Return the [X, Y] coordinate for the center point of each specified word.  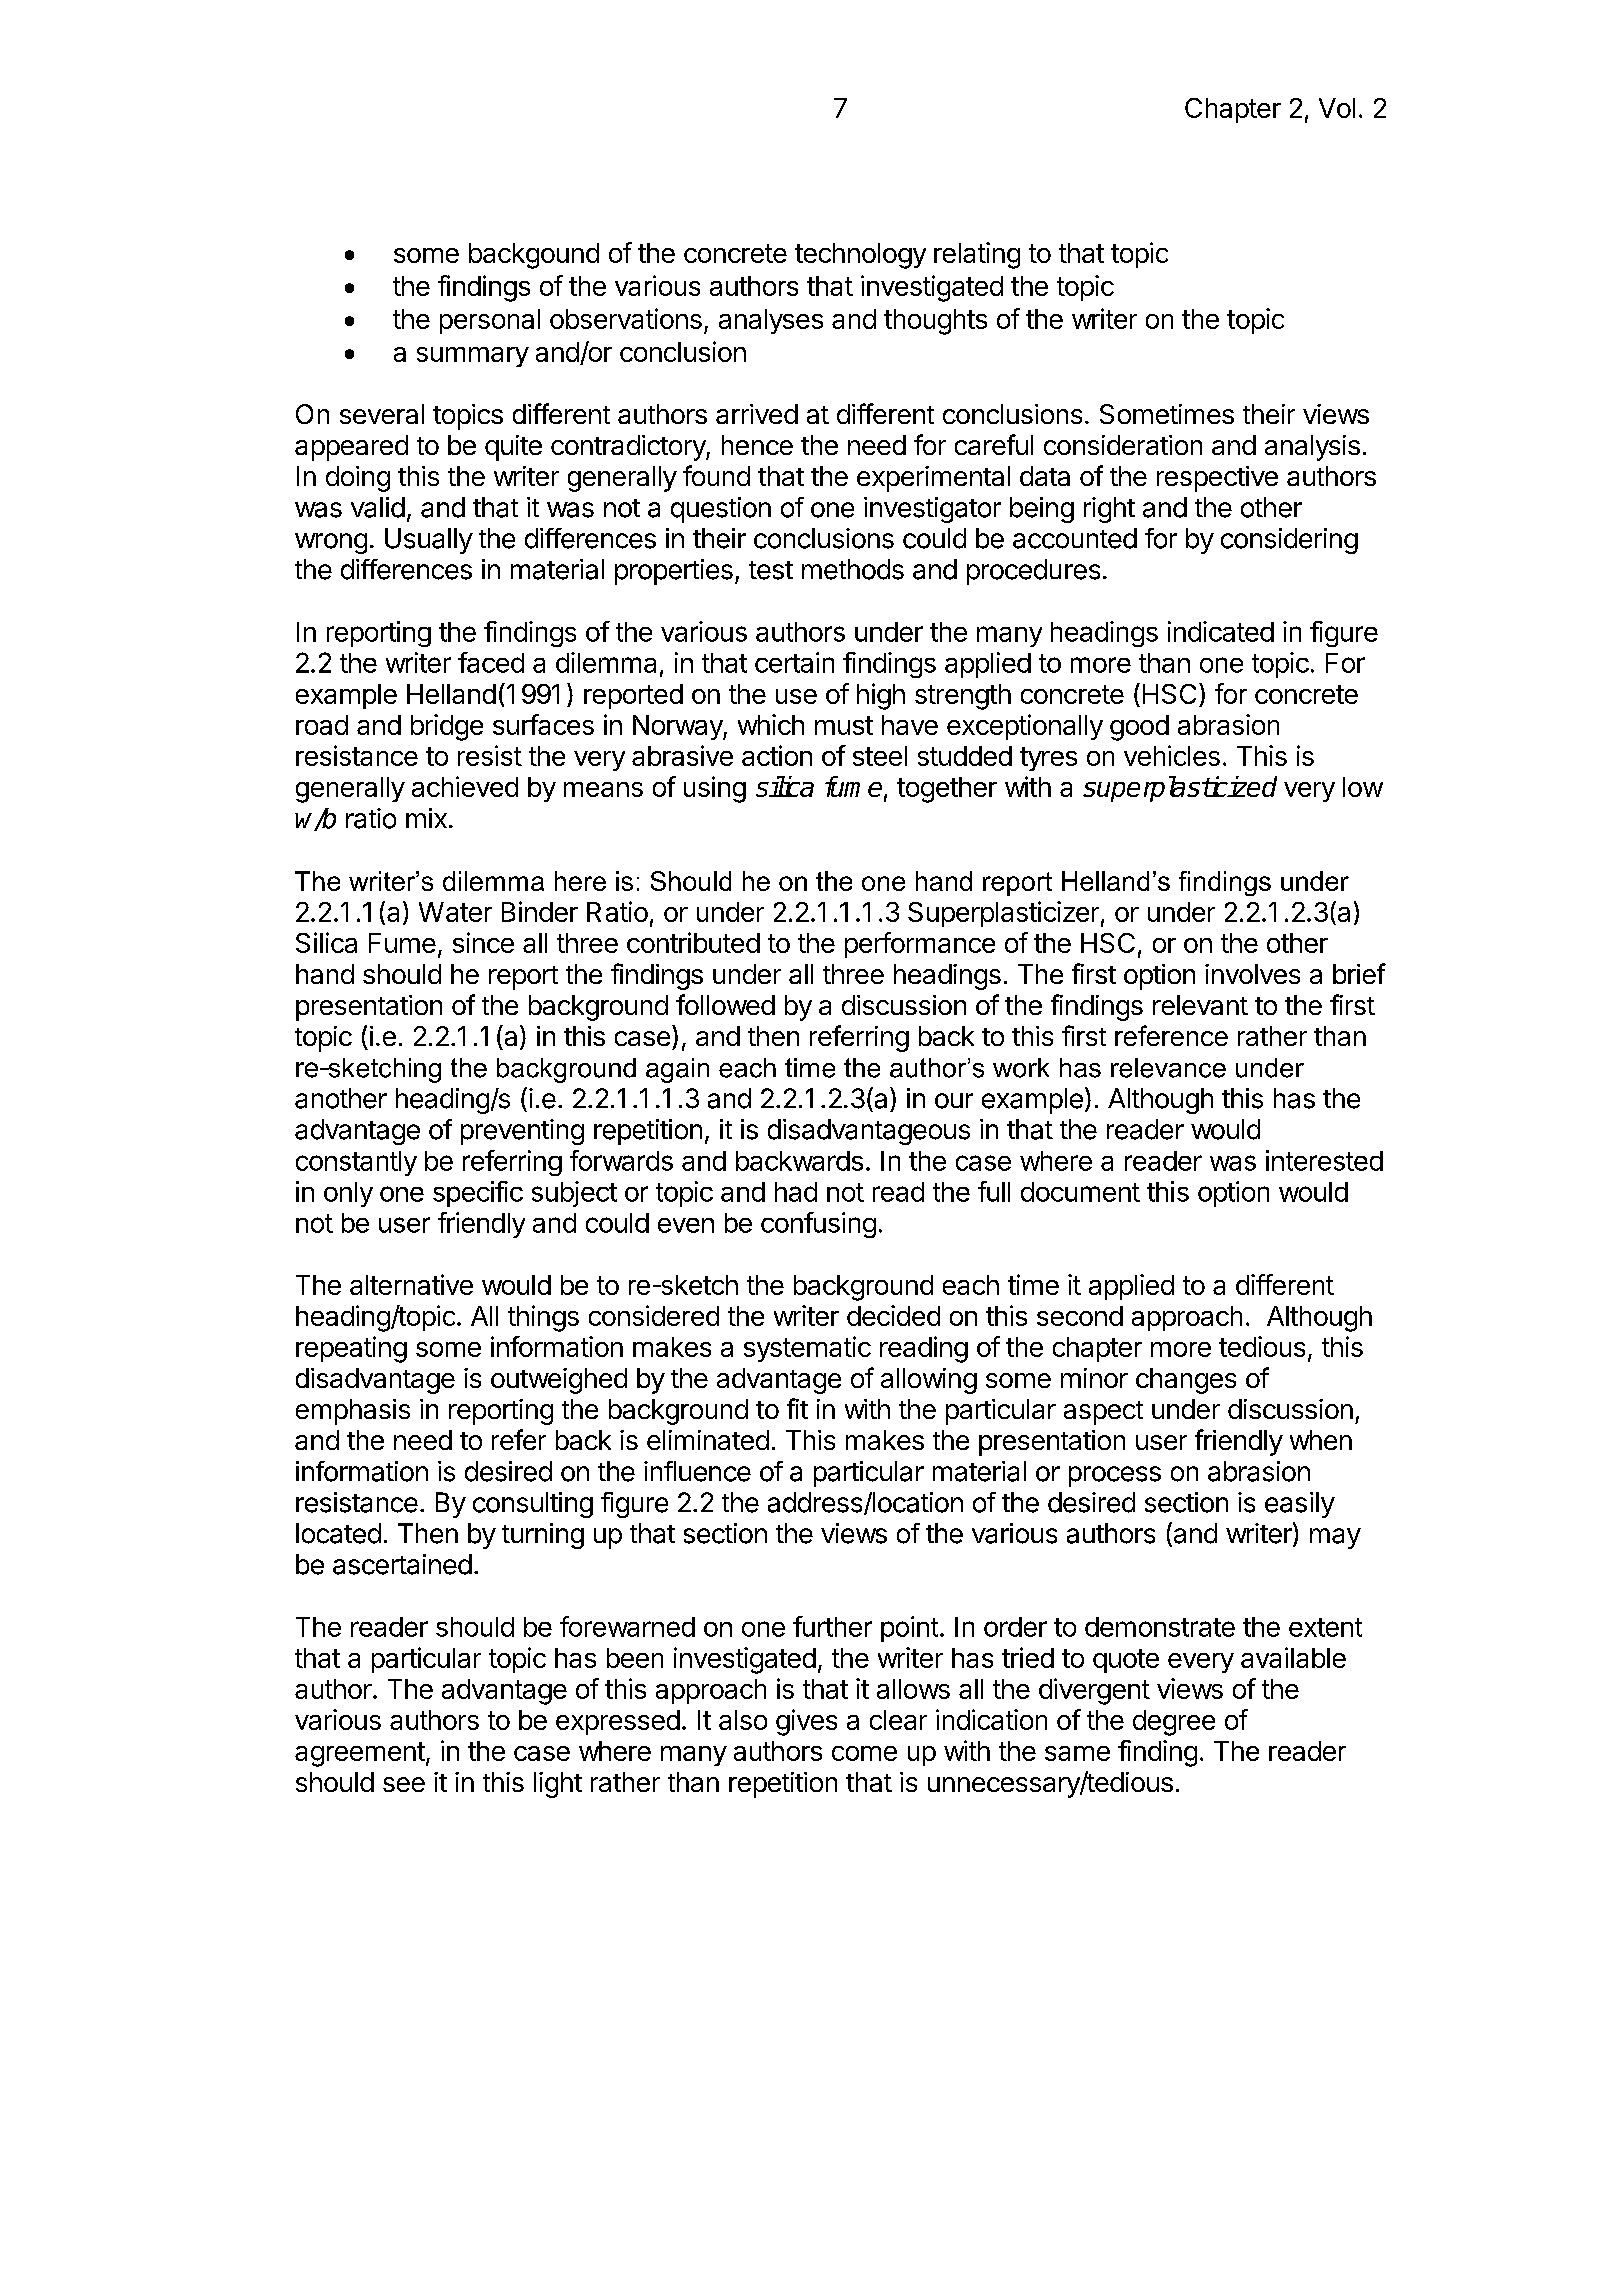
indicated [1221, 631]
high [881, 696]
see [404, 1784]
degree [1174, 1723]
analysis [1312, 448]
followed [725, 1004]
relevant [1200, 1005]
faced [491, 662]
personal [490, 321]
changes [1186, 1381]
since [483, 942]
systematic [807, 1349]
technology [860, 256]
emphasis [353, 1412]
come [864, 1753]
